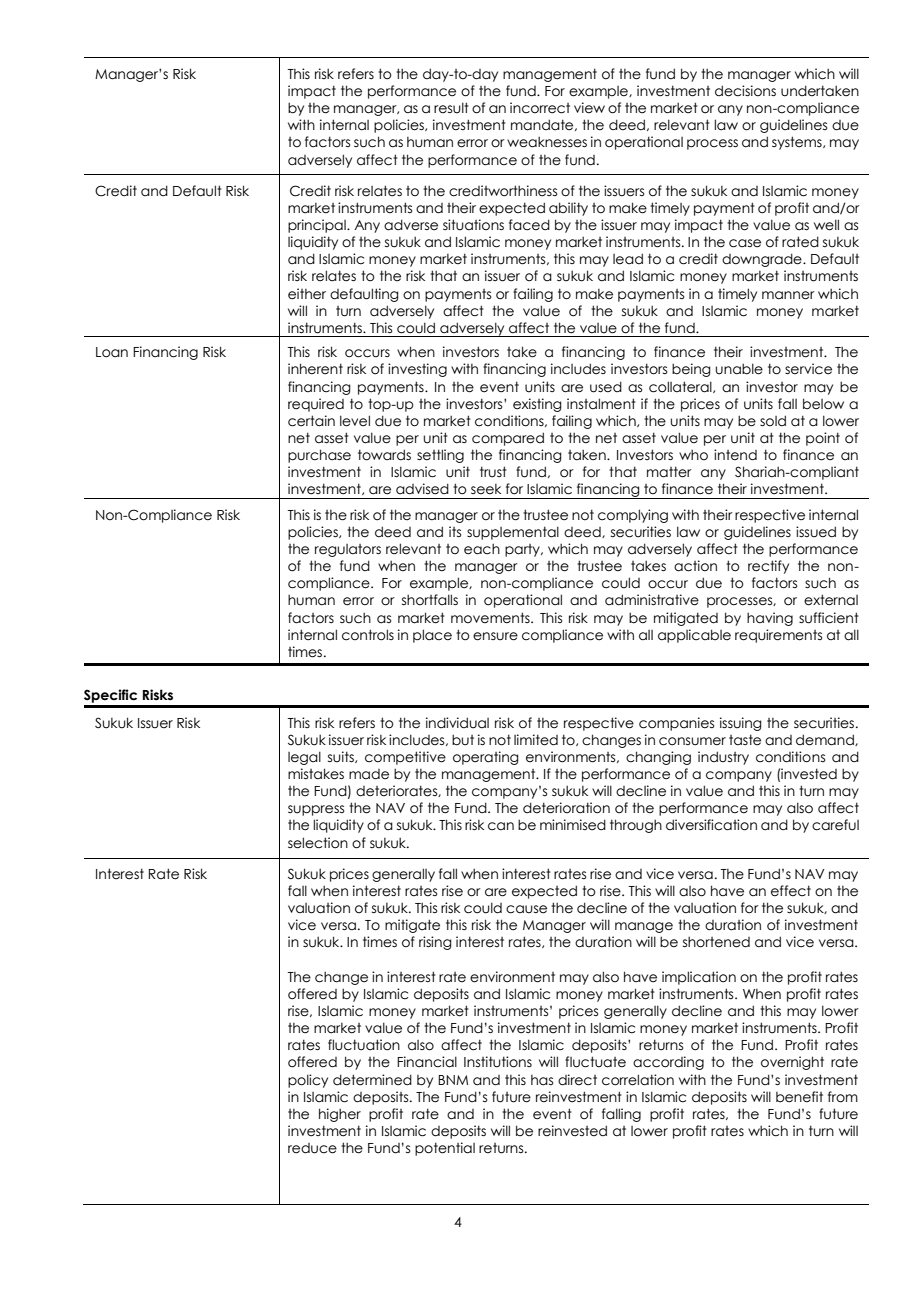 This image has height=1307, width=924. What do you see at coordinates (112, 352) in the image?
I see `Loan` at bounding box center [112, 352].
